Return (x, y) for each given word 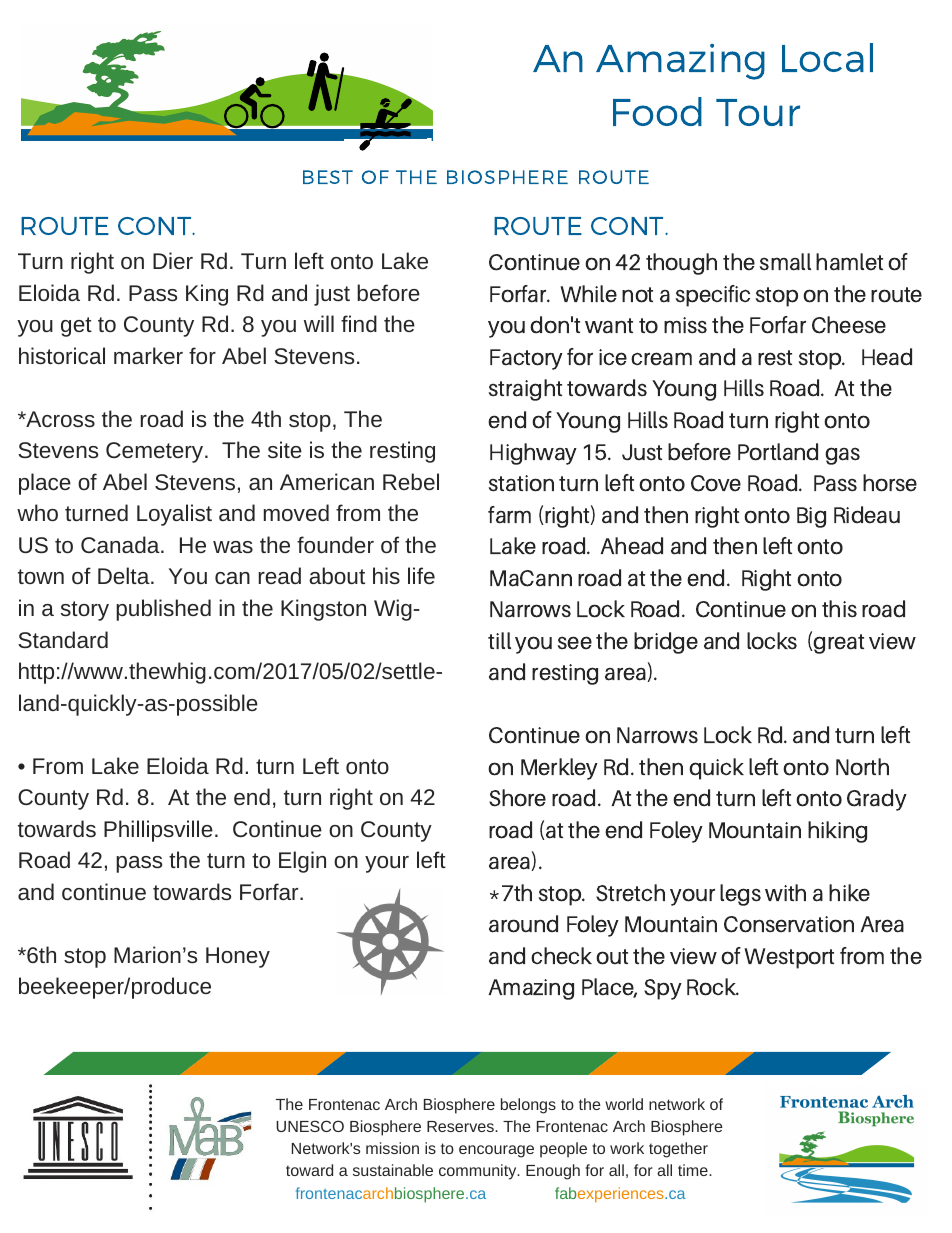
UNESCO (310, 1126)
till (499, 640)
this (839, 609)
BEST (328, 177)
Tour (758, 112)
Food (657, 111)
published (163, 610)
